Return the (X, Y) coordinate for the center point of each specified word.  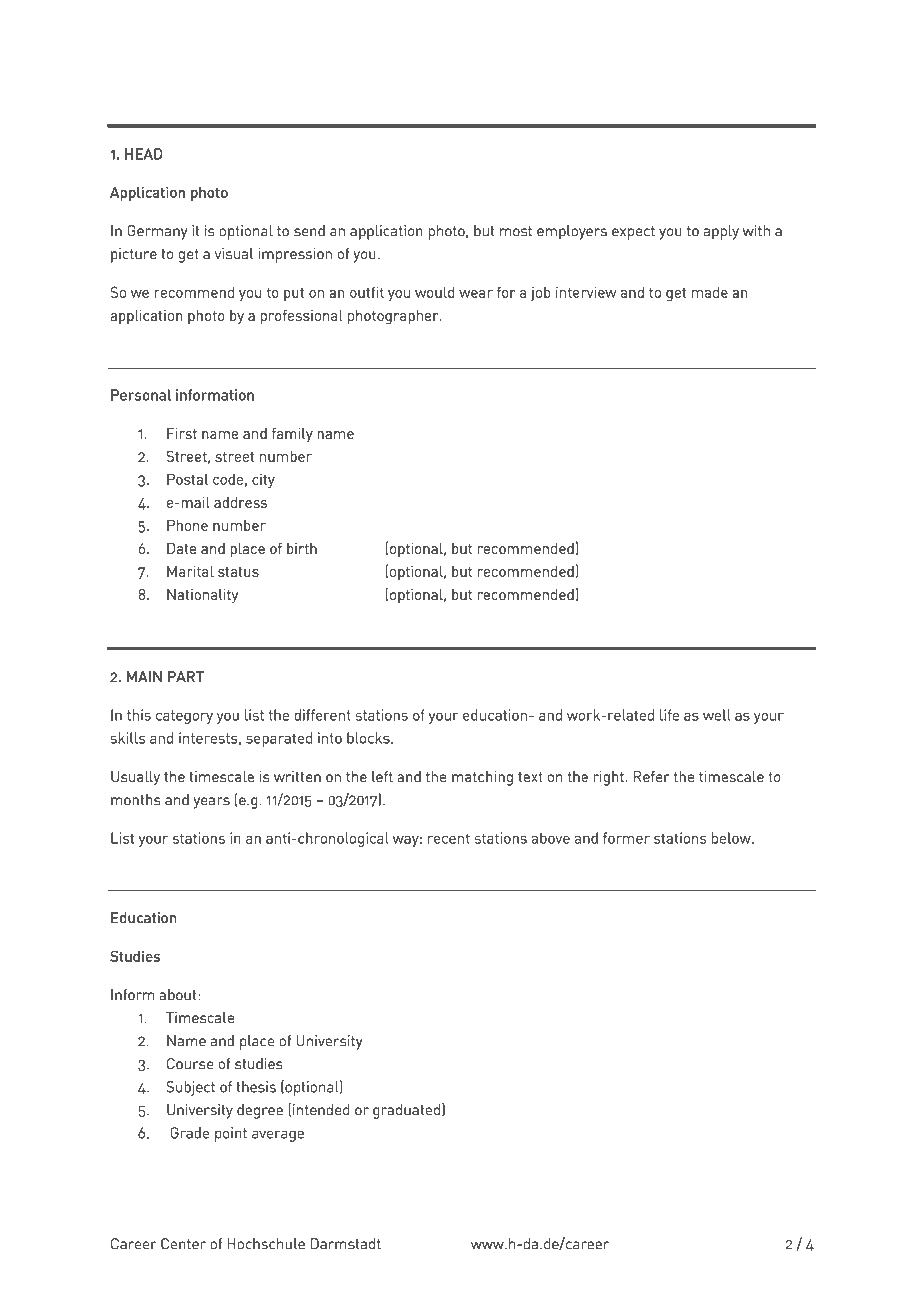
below (732, 838)
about (179, 995)
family (292, 434)
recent (449, 838)
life (669, 715)
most (516, 231)
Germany (157, 232)
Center (183, 1244)
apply (721, 232)
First (182, 433)
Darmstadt (346, 1244)
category (184, 717)
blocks (369, 738)
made (710, 292)
